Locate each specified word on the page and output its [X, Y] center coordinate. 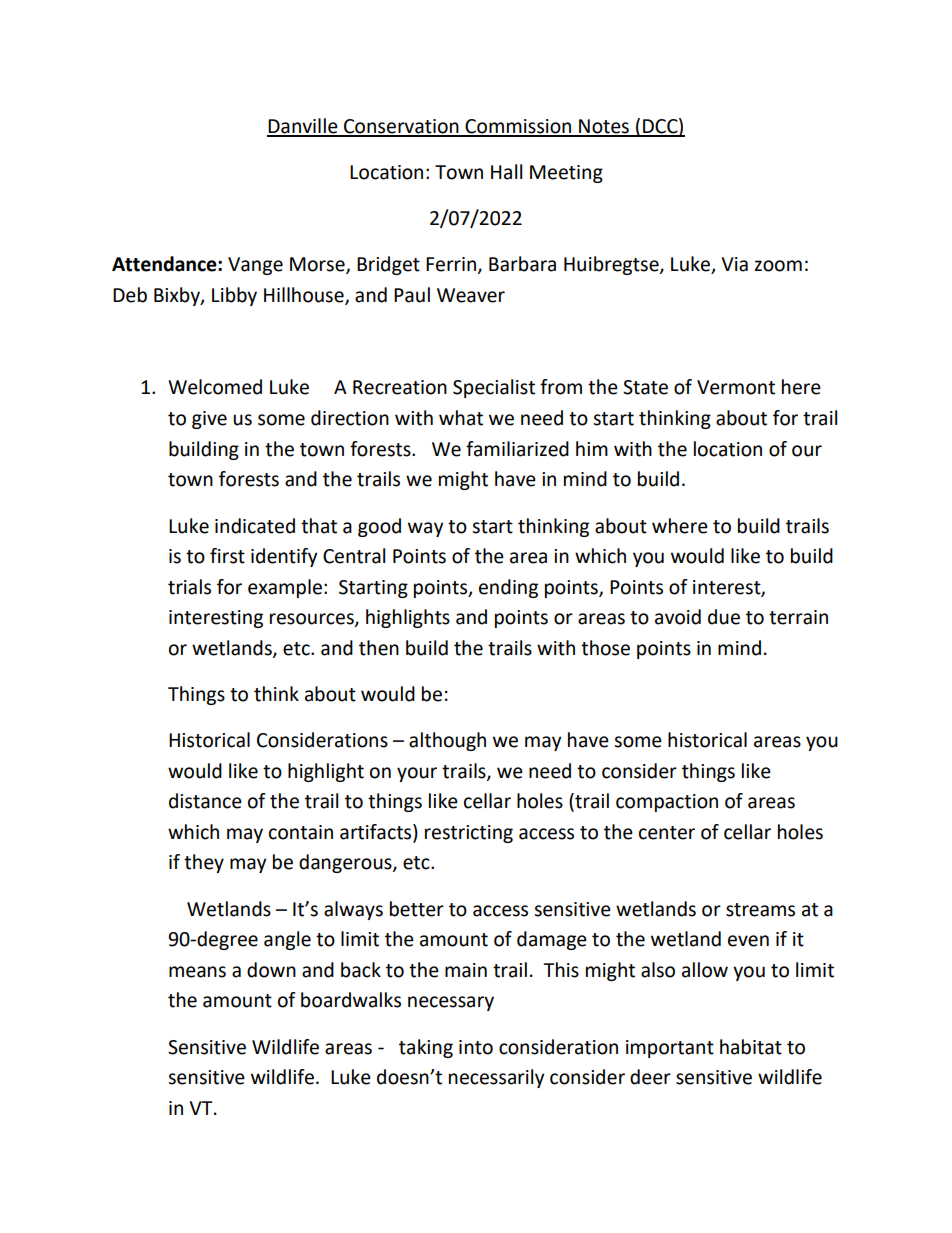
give [209, 420]
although [447, 741]
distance [205, 801]
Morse [318, 265]
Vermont [736, 387]
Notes [604, 127]
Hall [506, 172]
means [197, 972]
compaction [667, 803]
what [461, 418]
